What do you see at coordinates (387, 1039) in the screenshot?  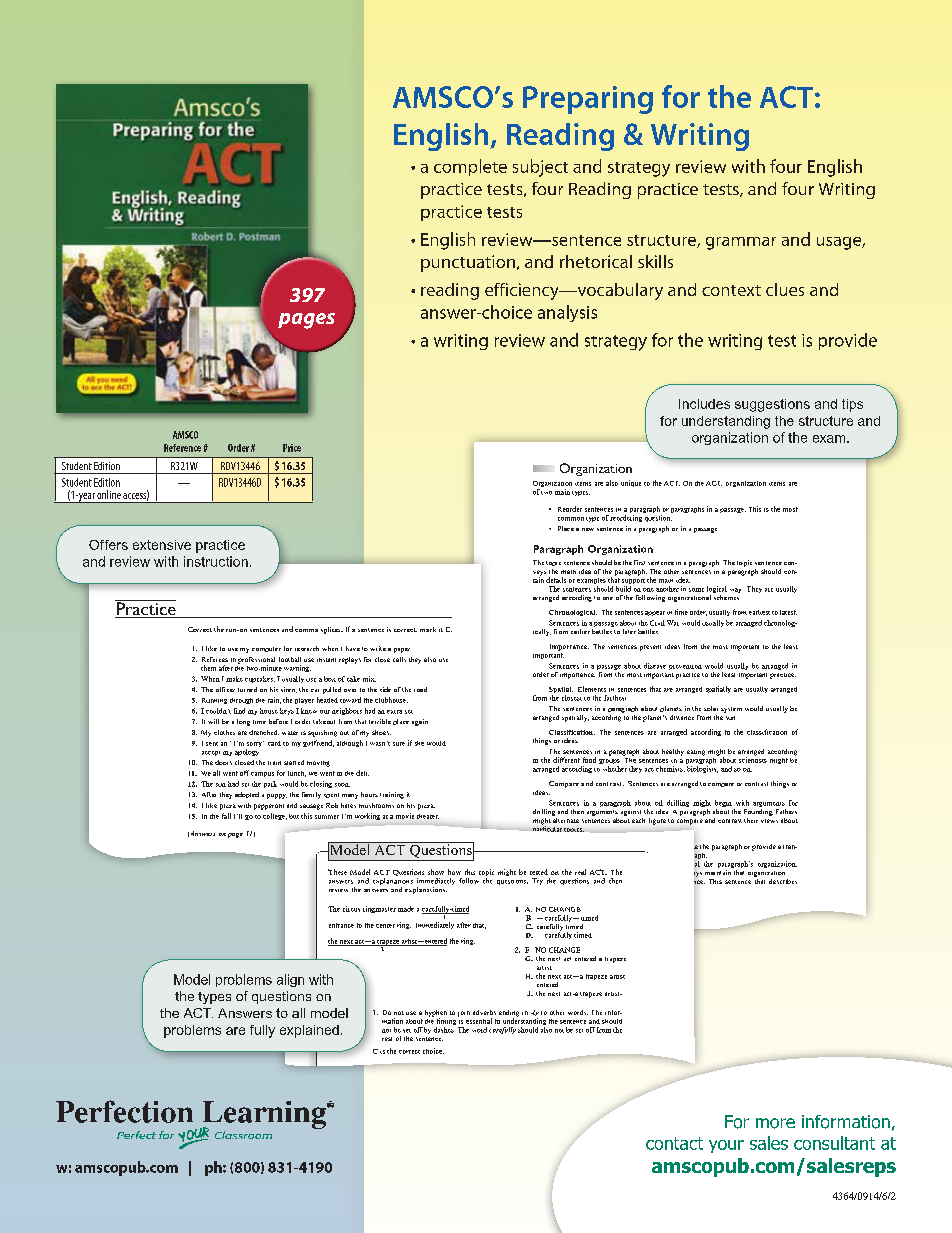 I see `rest` at bounding box center [387, 1039].
